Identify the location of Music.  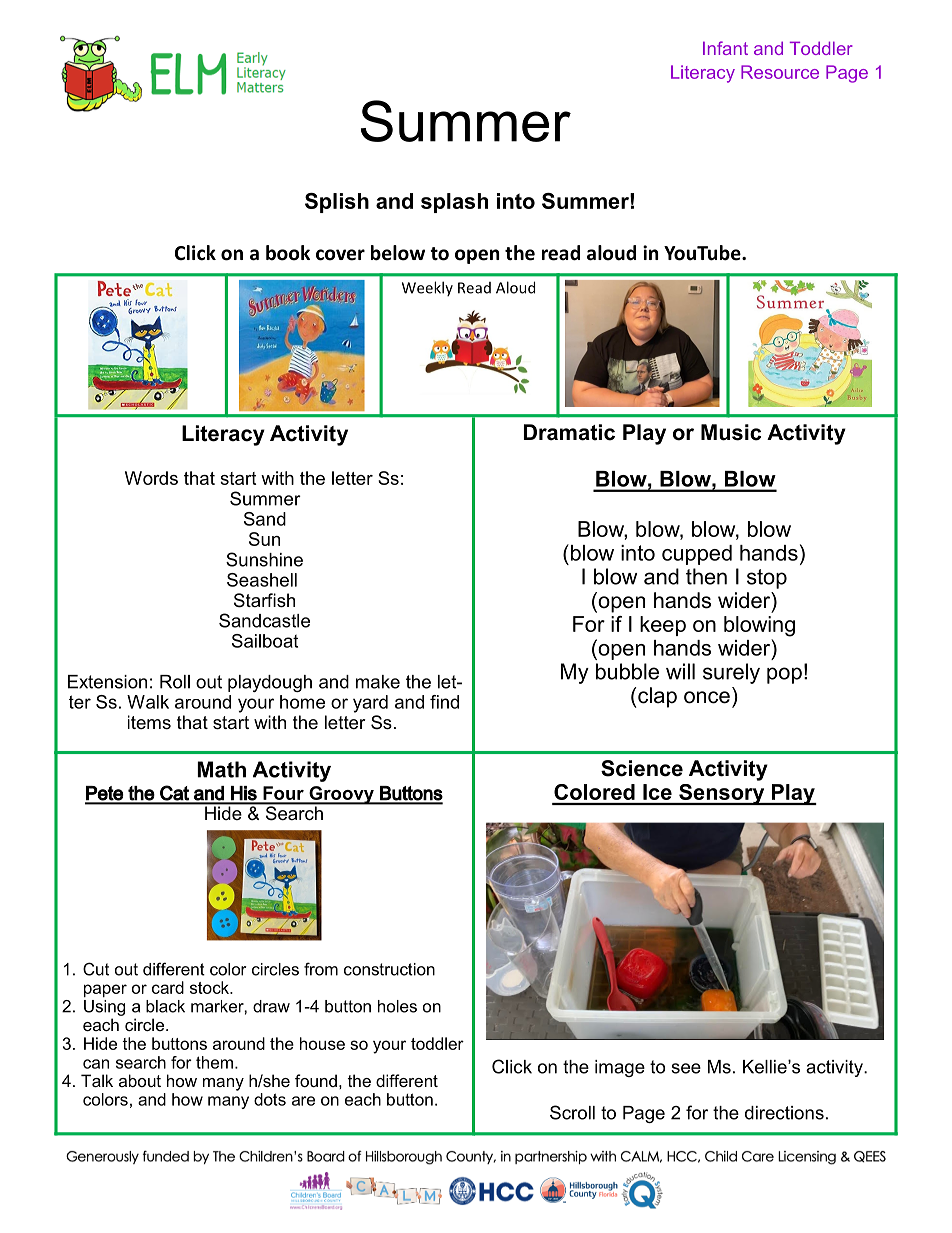
(731, 432).
